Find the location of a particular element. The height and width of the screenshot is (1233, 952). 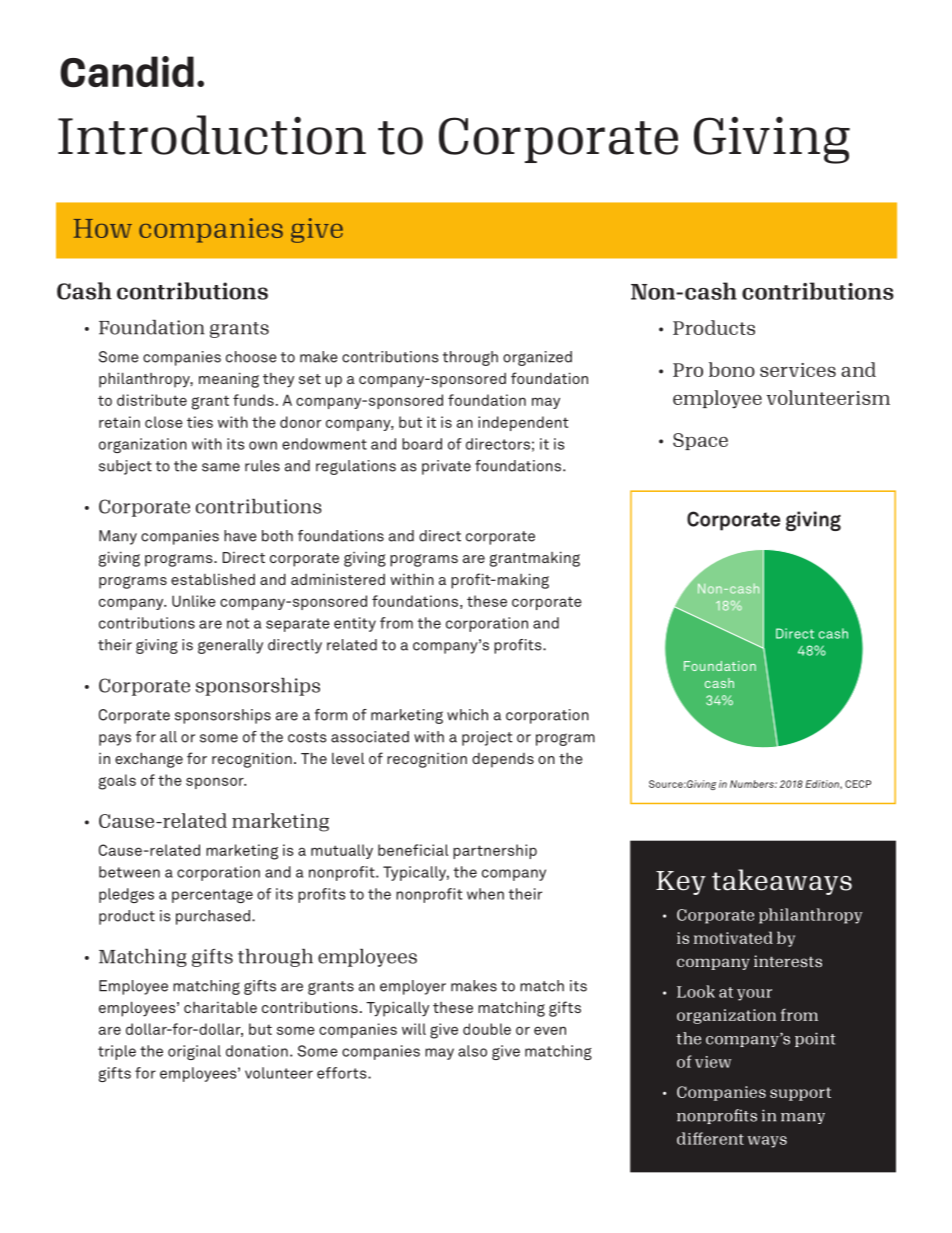

Introduction is located at coordinates (212, 135).
